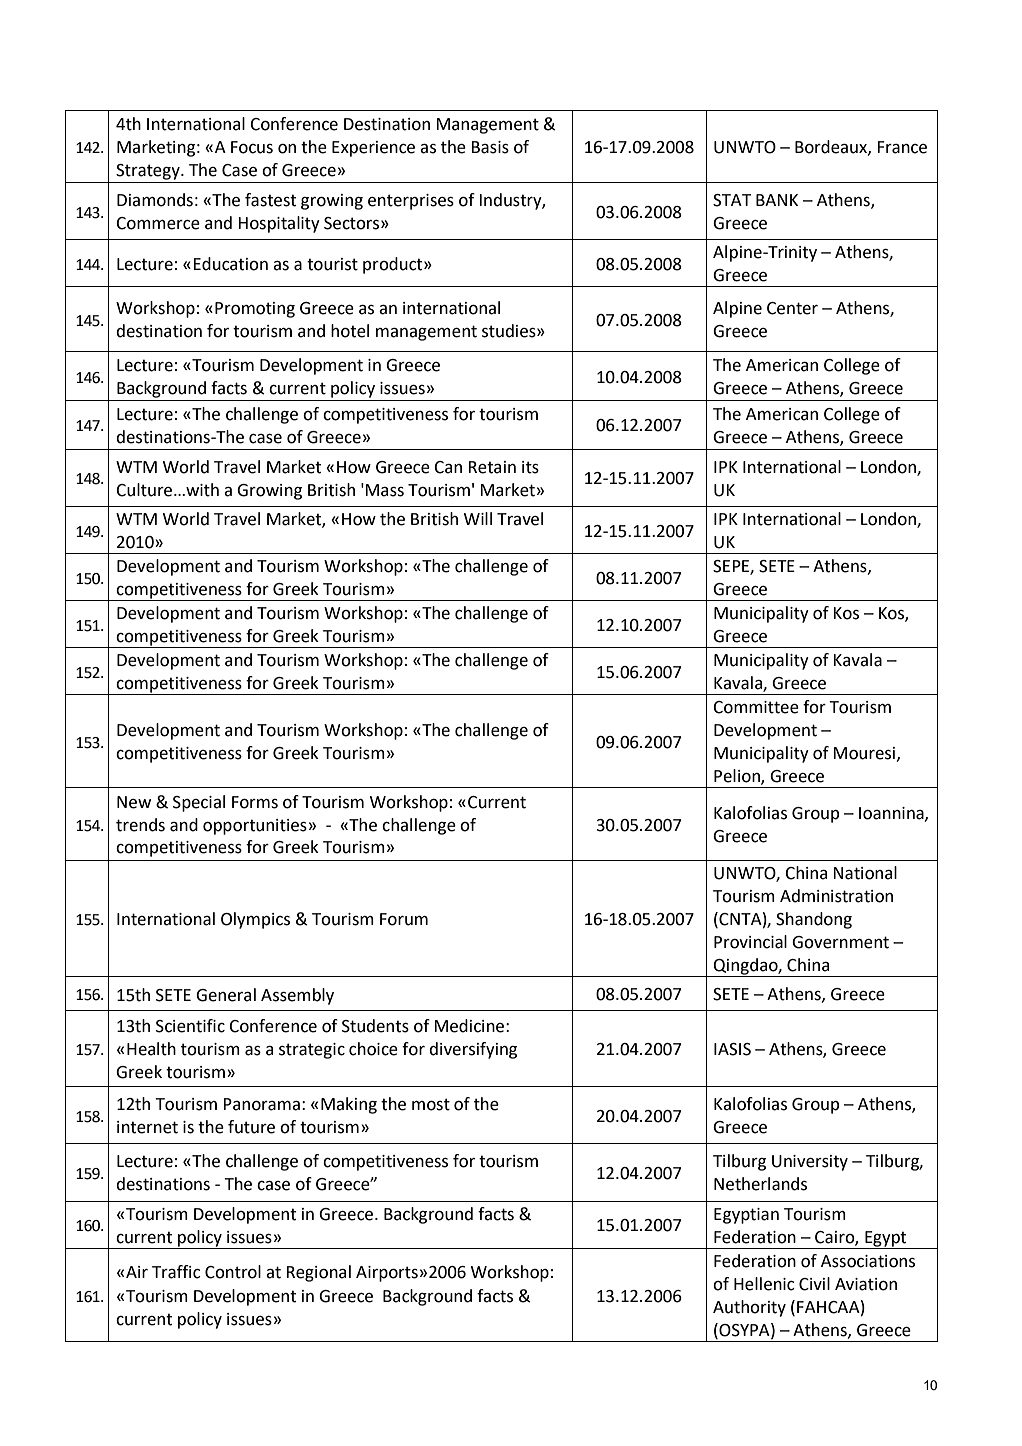  What do you see at coordinates (233, 1272) in the screenshot?
I see `Control` at bounding box center [233, 1272].
